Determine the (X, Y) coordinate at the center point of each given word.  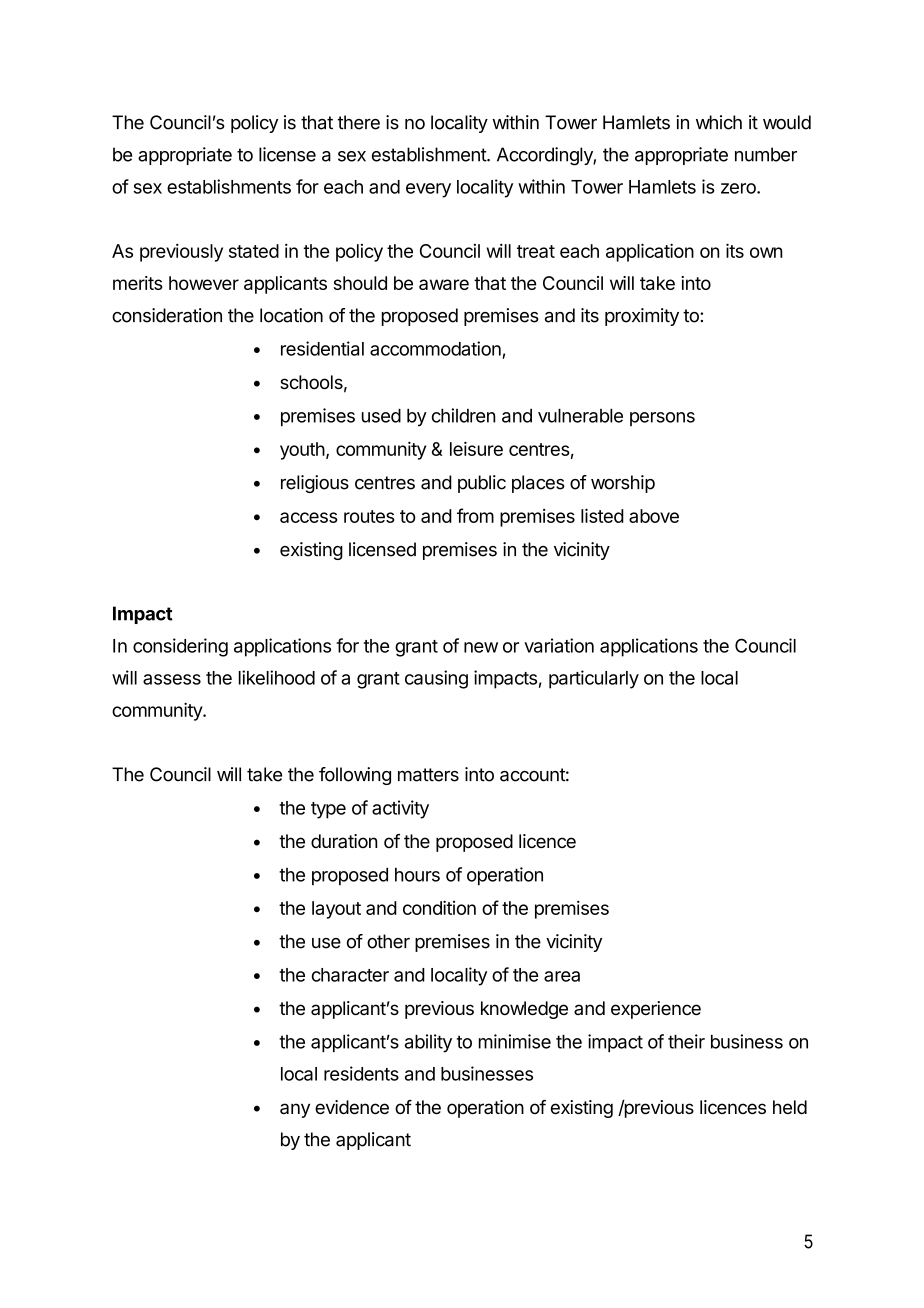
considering (180, 647)
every (428, 190)
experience (656, 1010)
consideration (167, 315)
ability (428, 1043)
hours (417, 875)
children (464, 415)
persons (662, 419)
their (686, 1041)
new (481, 647)
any (295, 1110)
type (328, 810)
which (719, 122)
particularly (594, 679)
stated (254, 251)
